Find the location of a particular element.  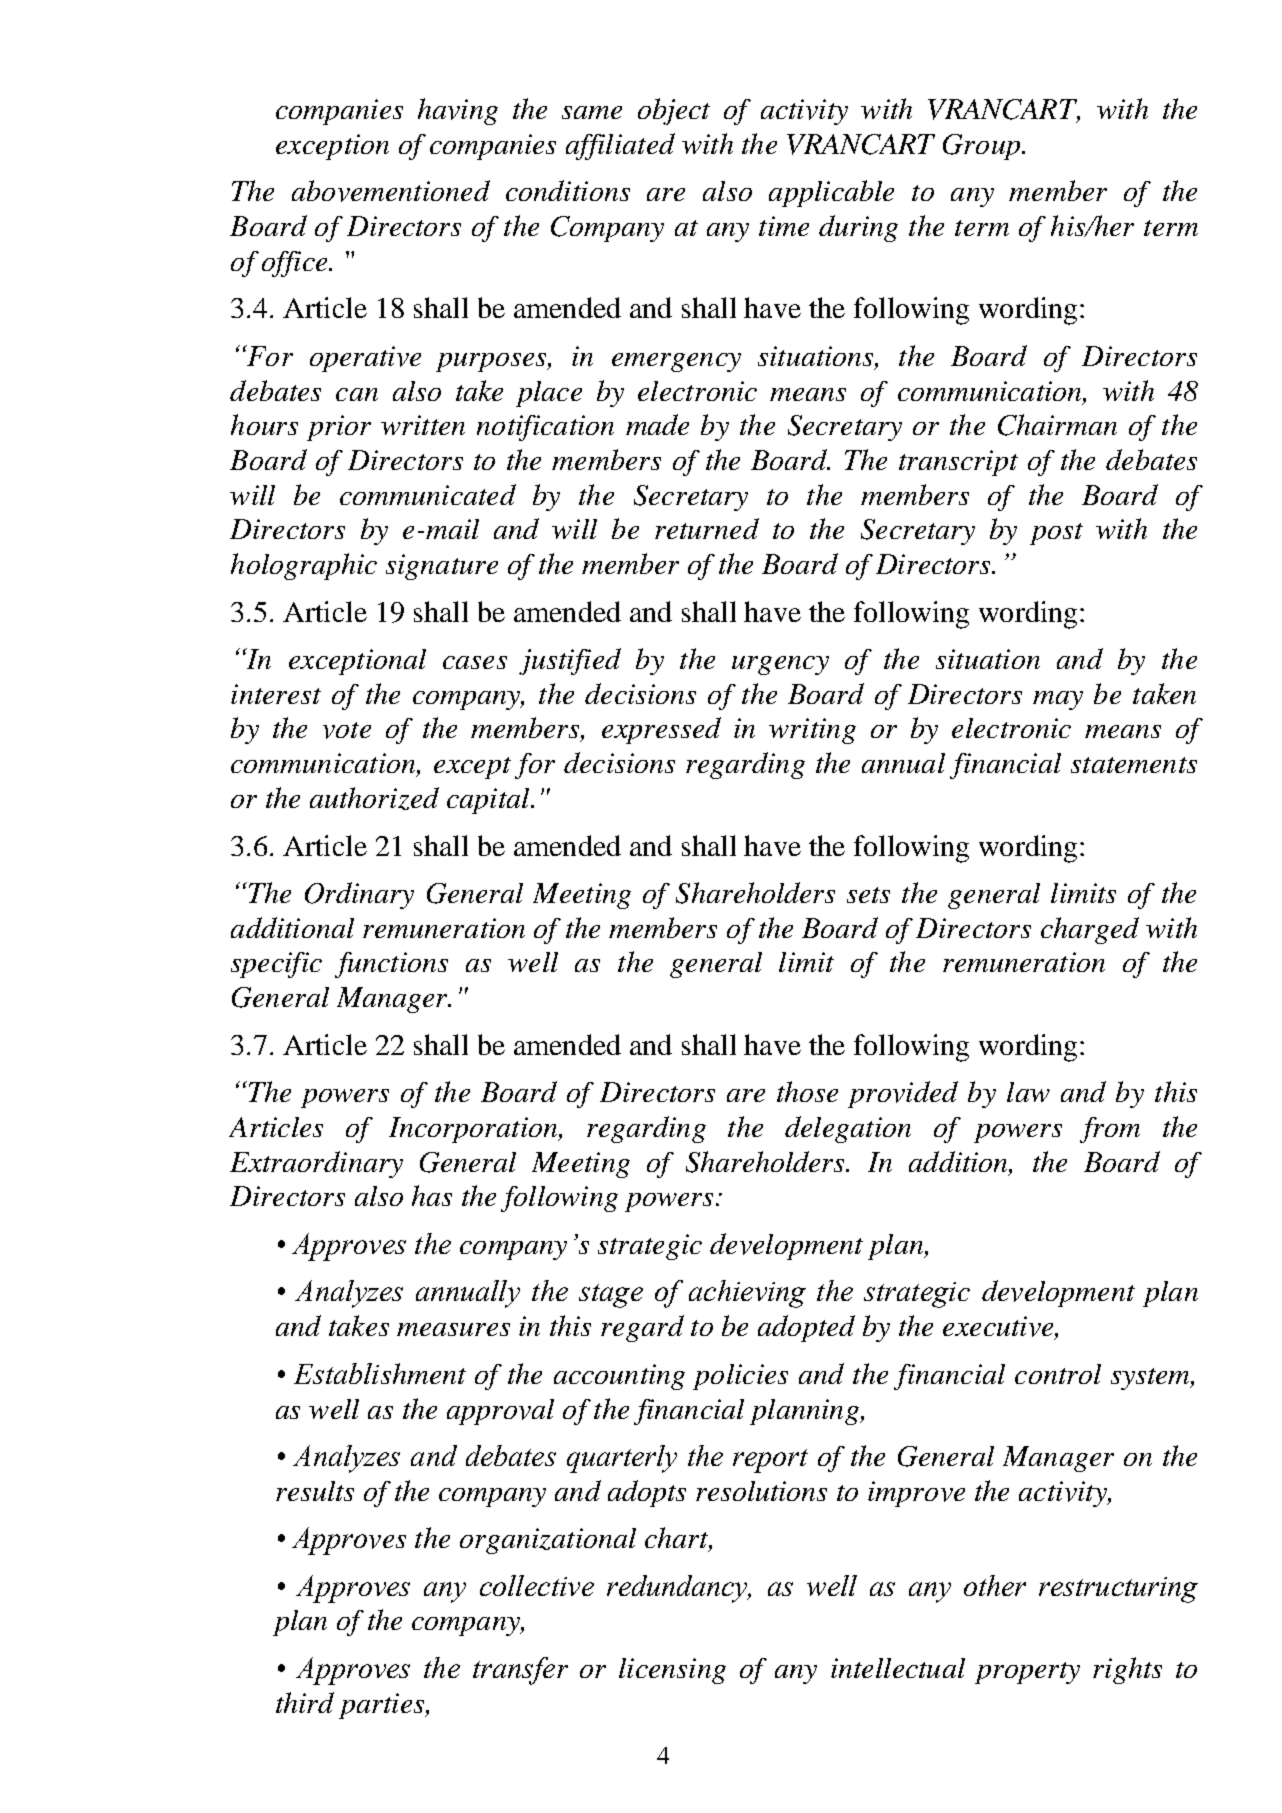

parties is located at coordinates (382, 1706).
